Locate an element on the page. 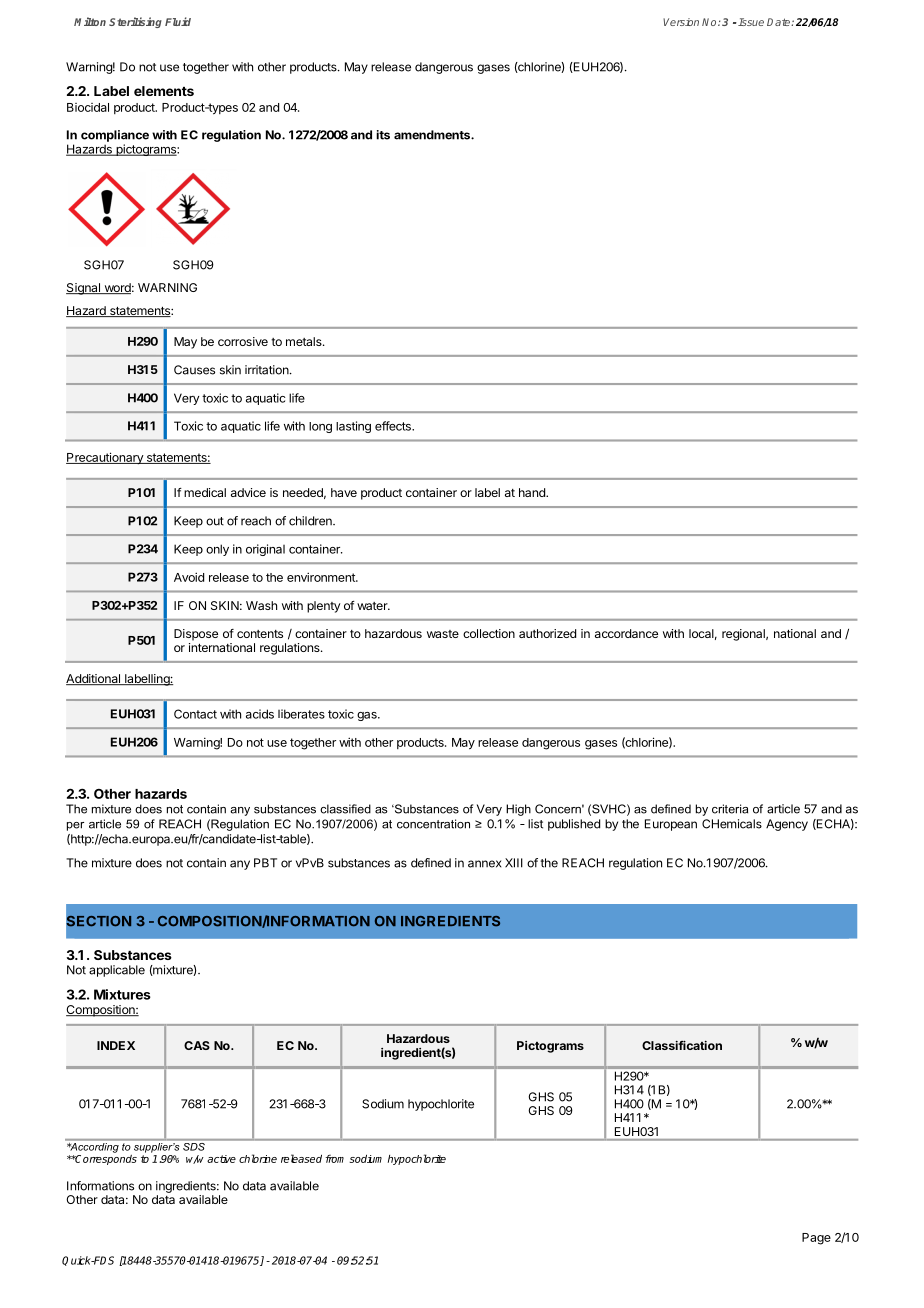  accordance is located at coordinates (626, 633).
